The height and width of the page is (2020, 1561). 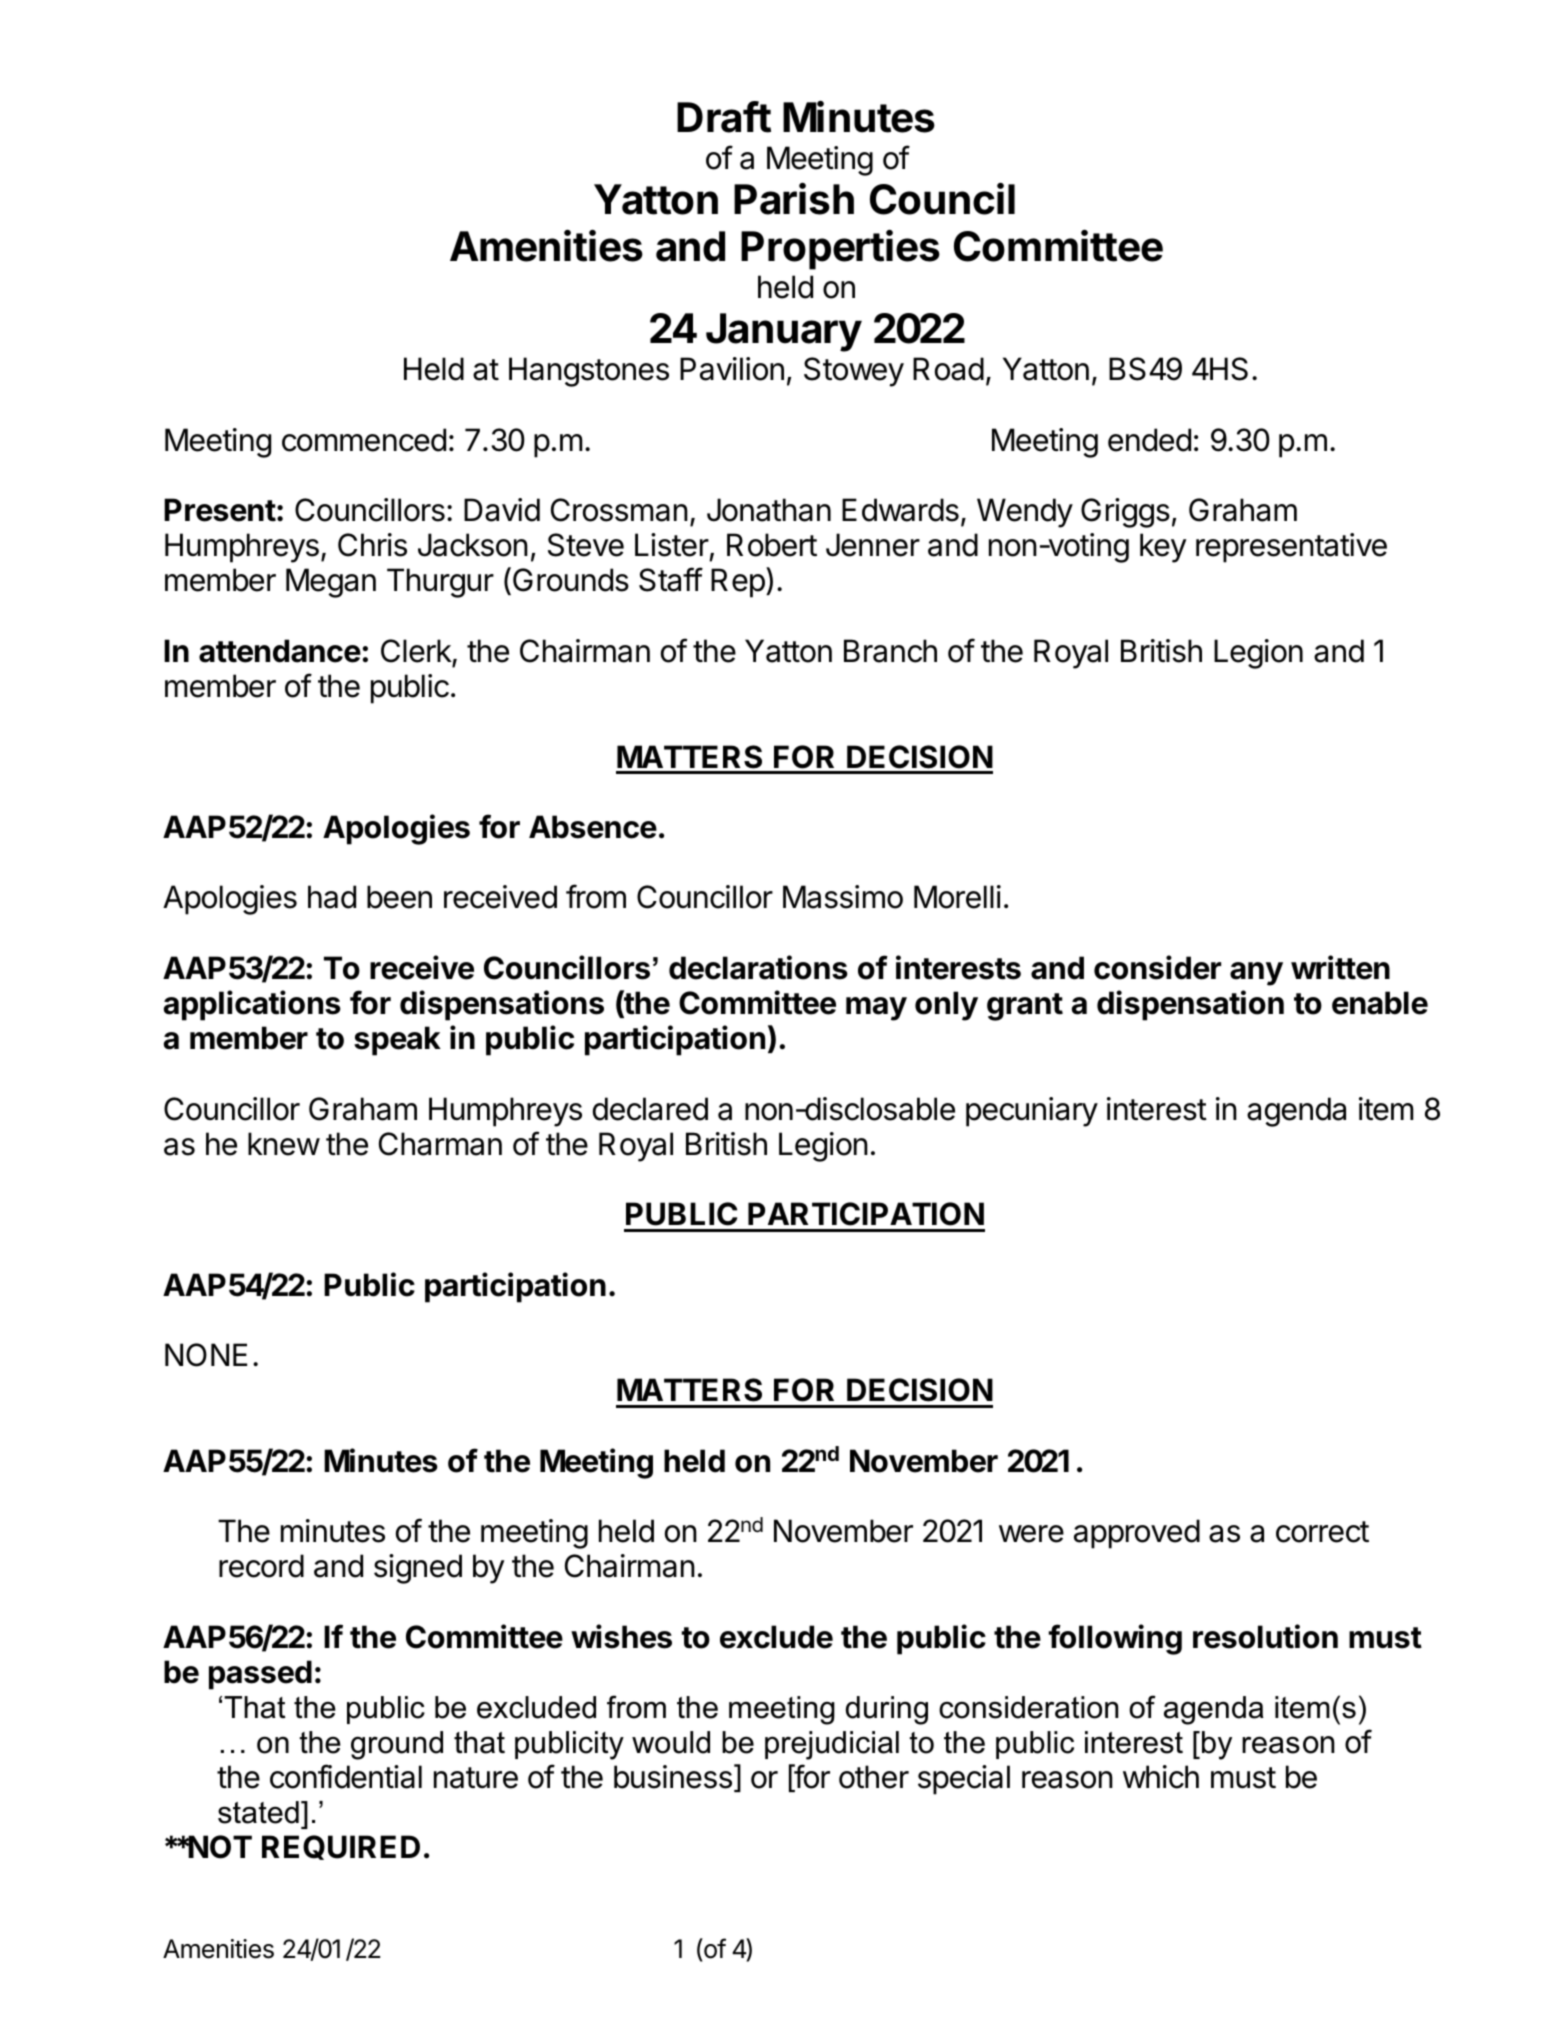 What do you see at coordinates (346, 1776) in the page?
I see `confidential` at bounding box center [346, 1776].
